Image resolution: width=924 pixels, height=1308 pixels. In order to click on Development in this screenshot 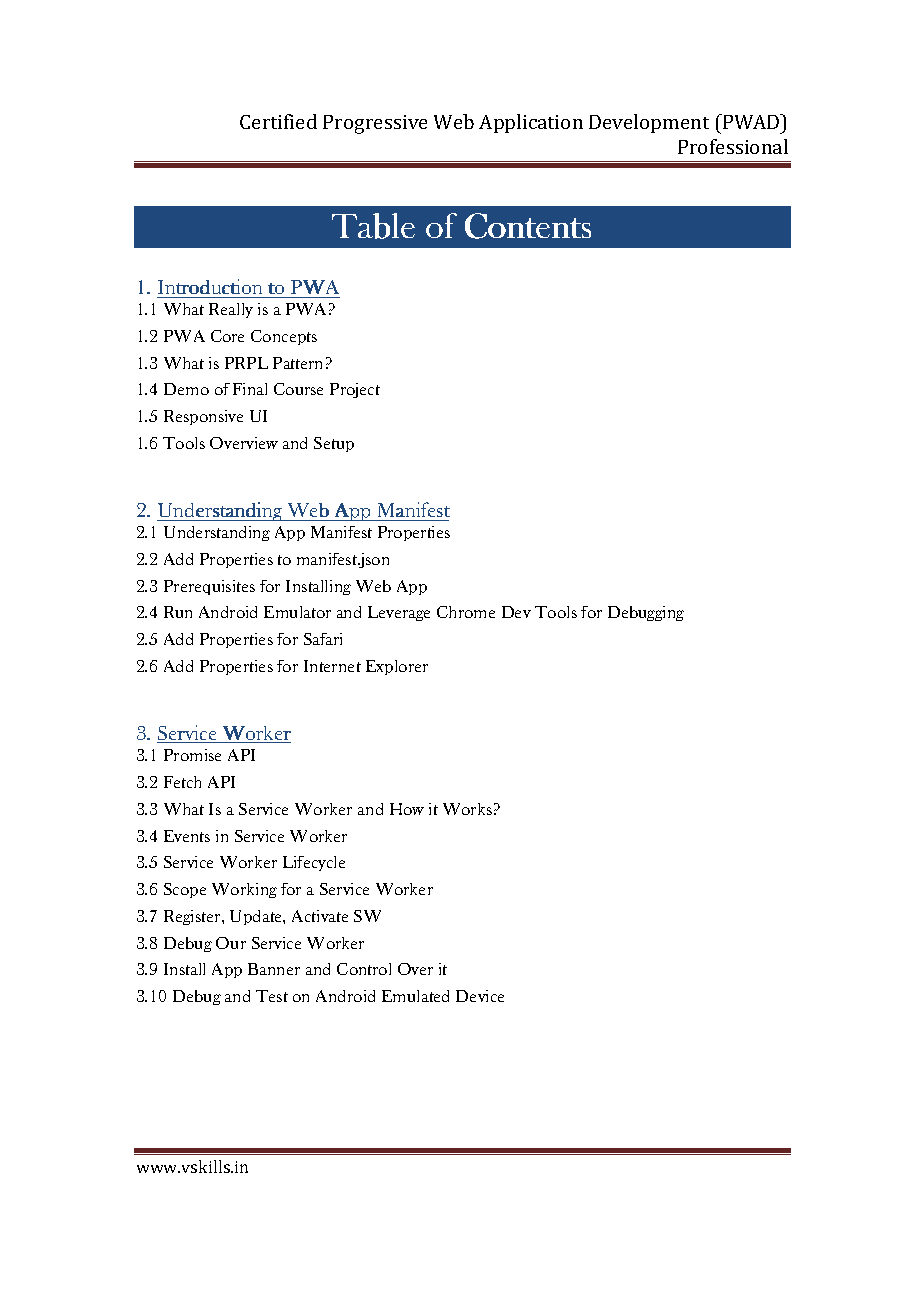, I will do `click(649, 123)`.
